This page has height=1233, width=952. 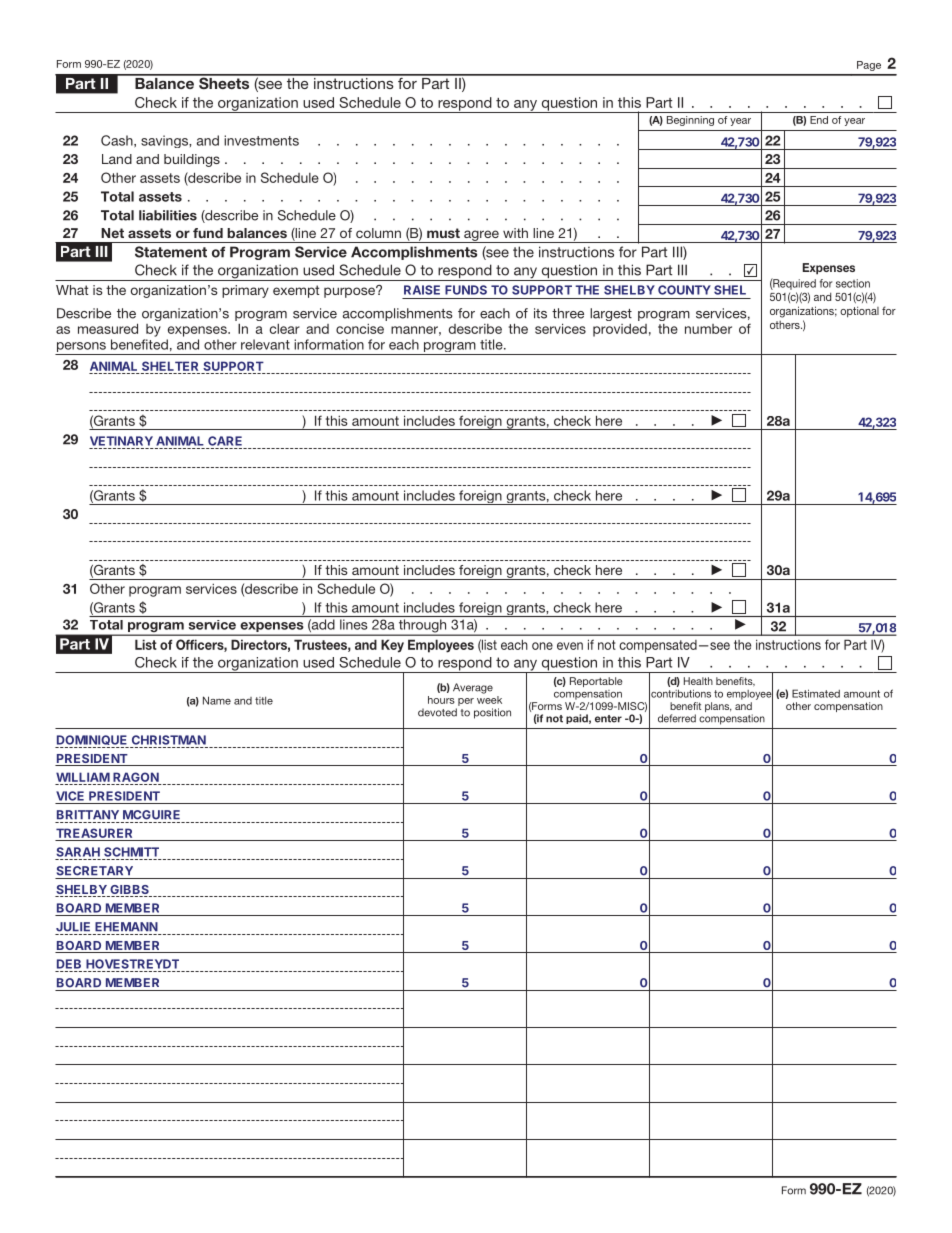 What do you see at coordinates (217, 700) in the page?
I see `Name` at bounding box center [217, 700].
